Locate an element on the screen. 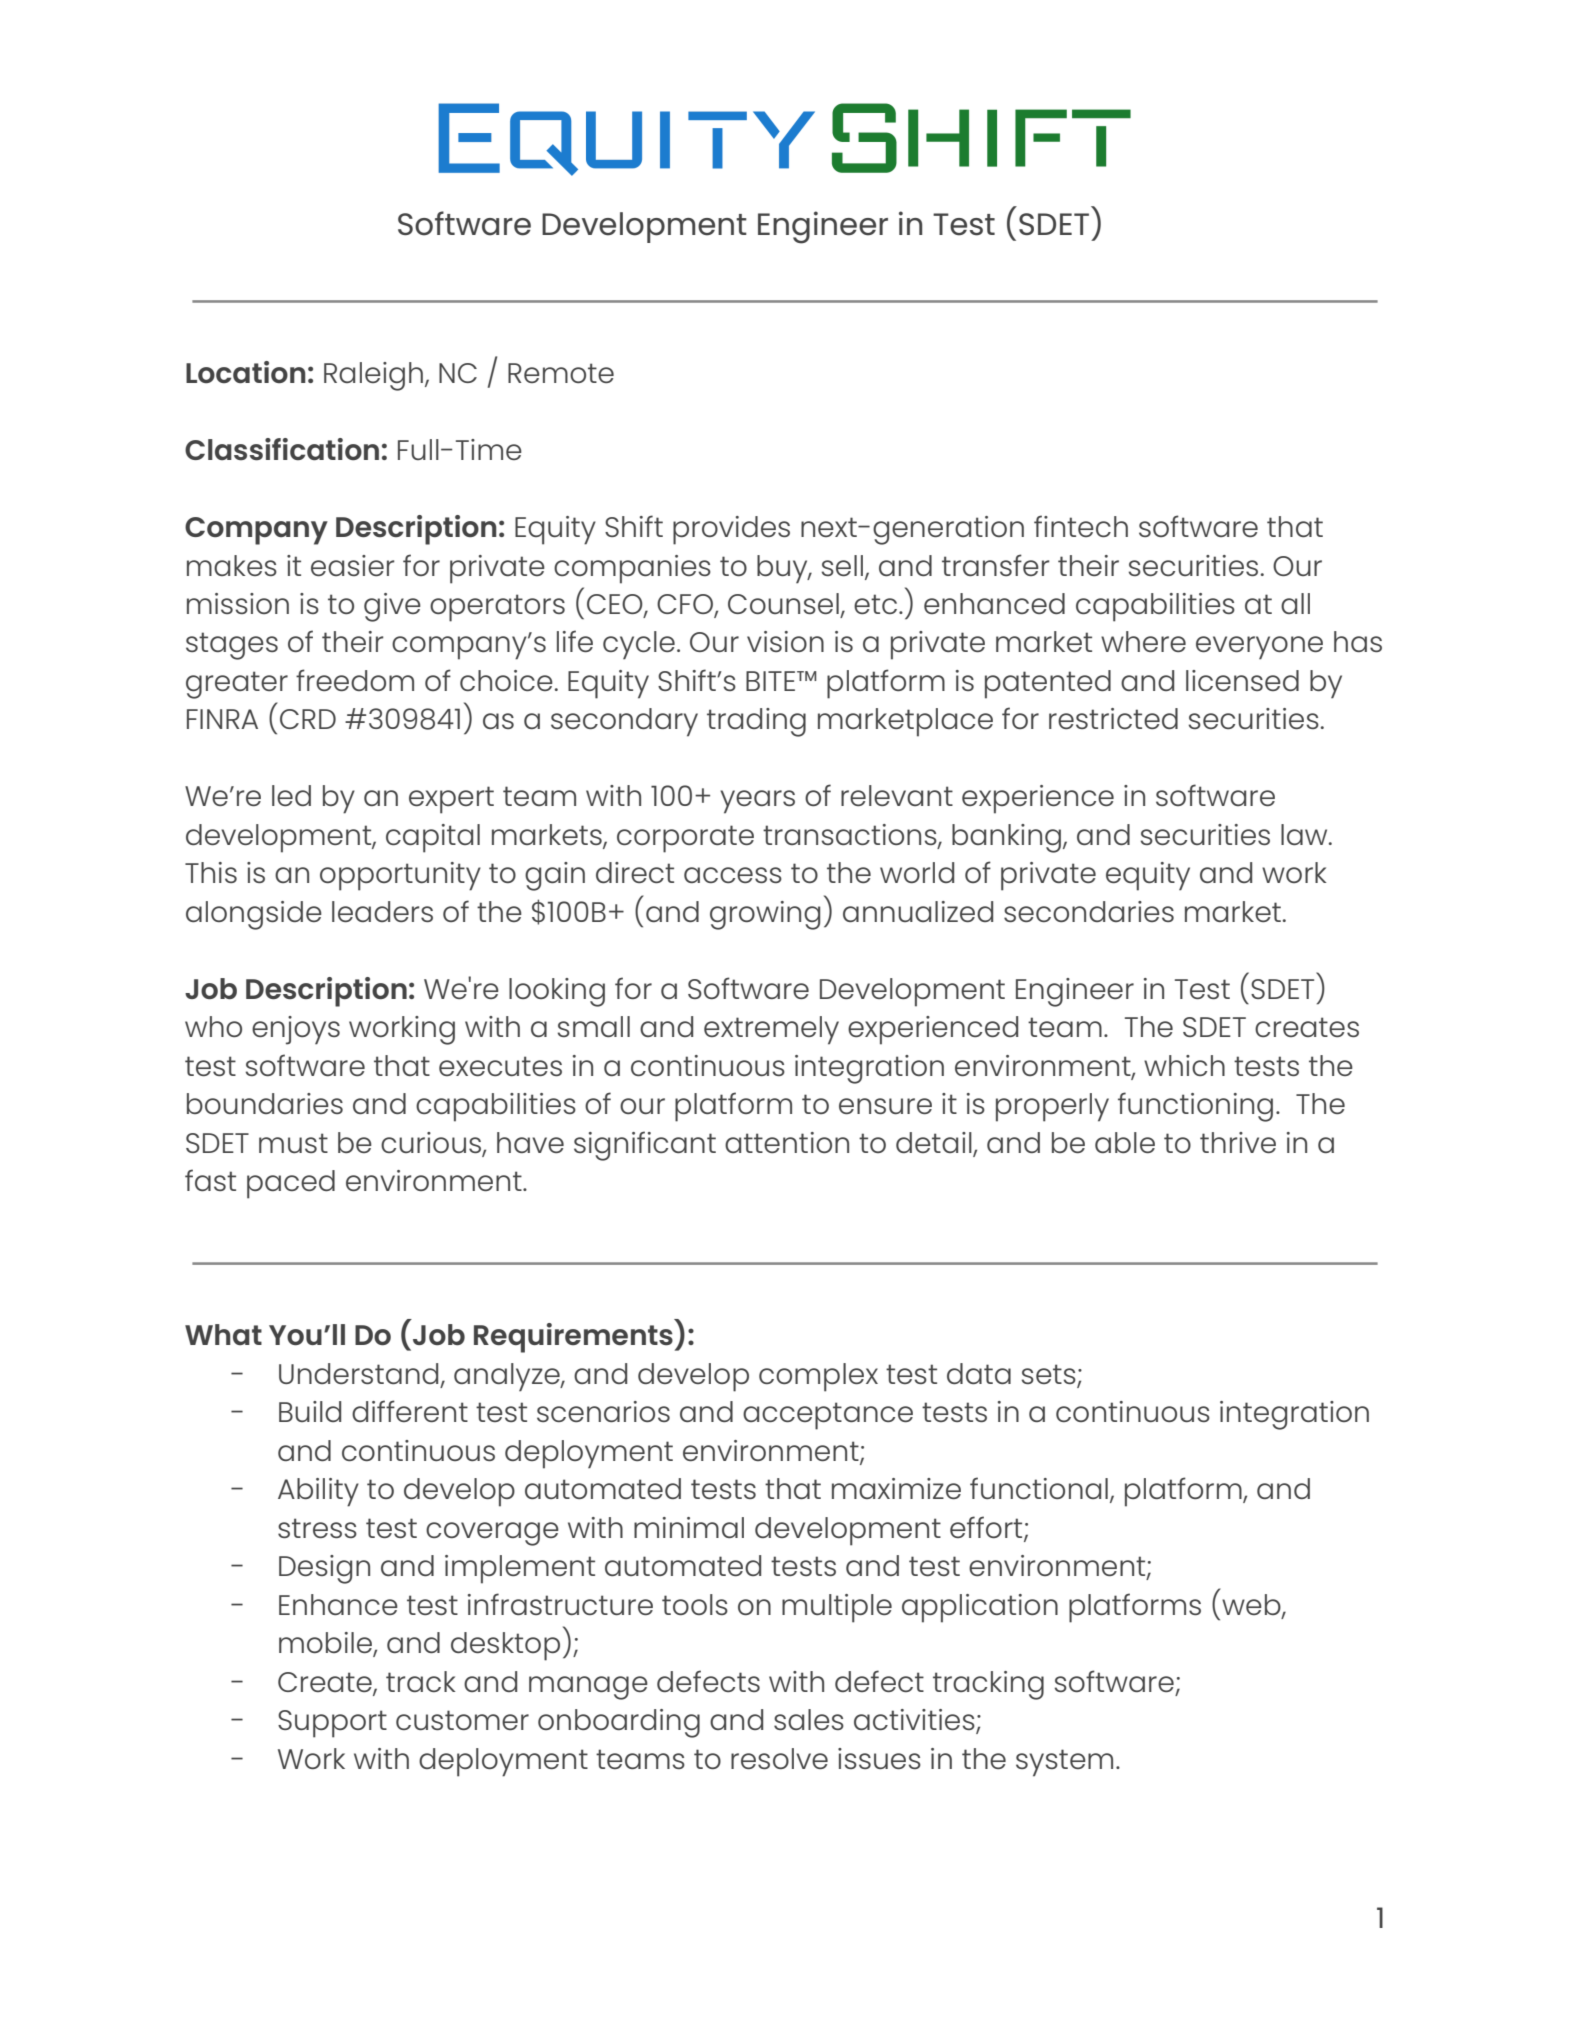 This screenshot has height=2032, width=1570. provides is located at coordinates (731, 530).
